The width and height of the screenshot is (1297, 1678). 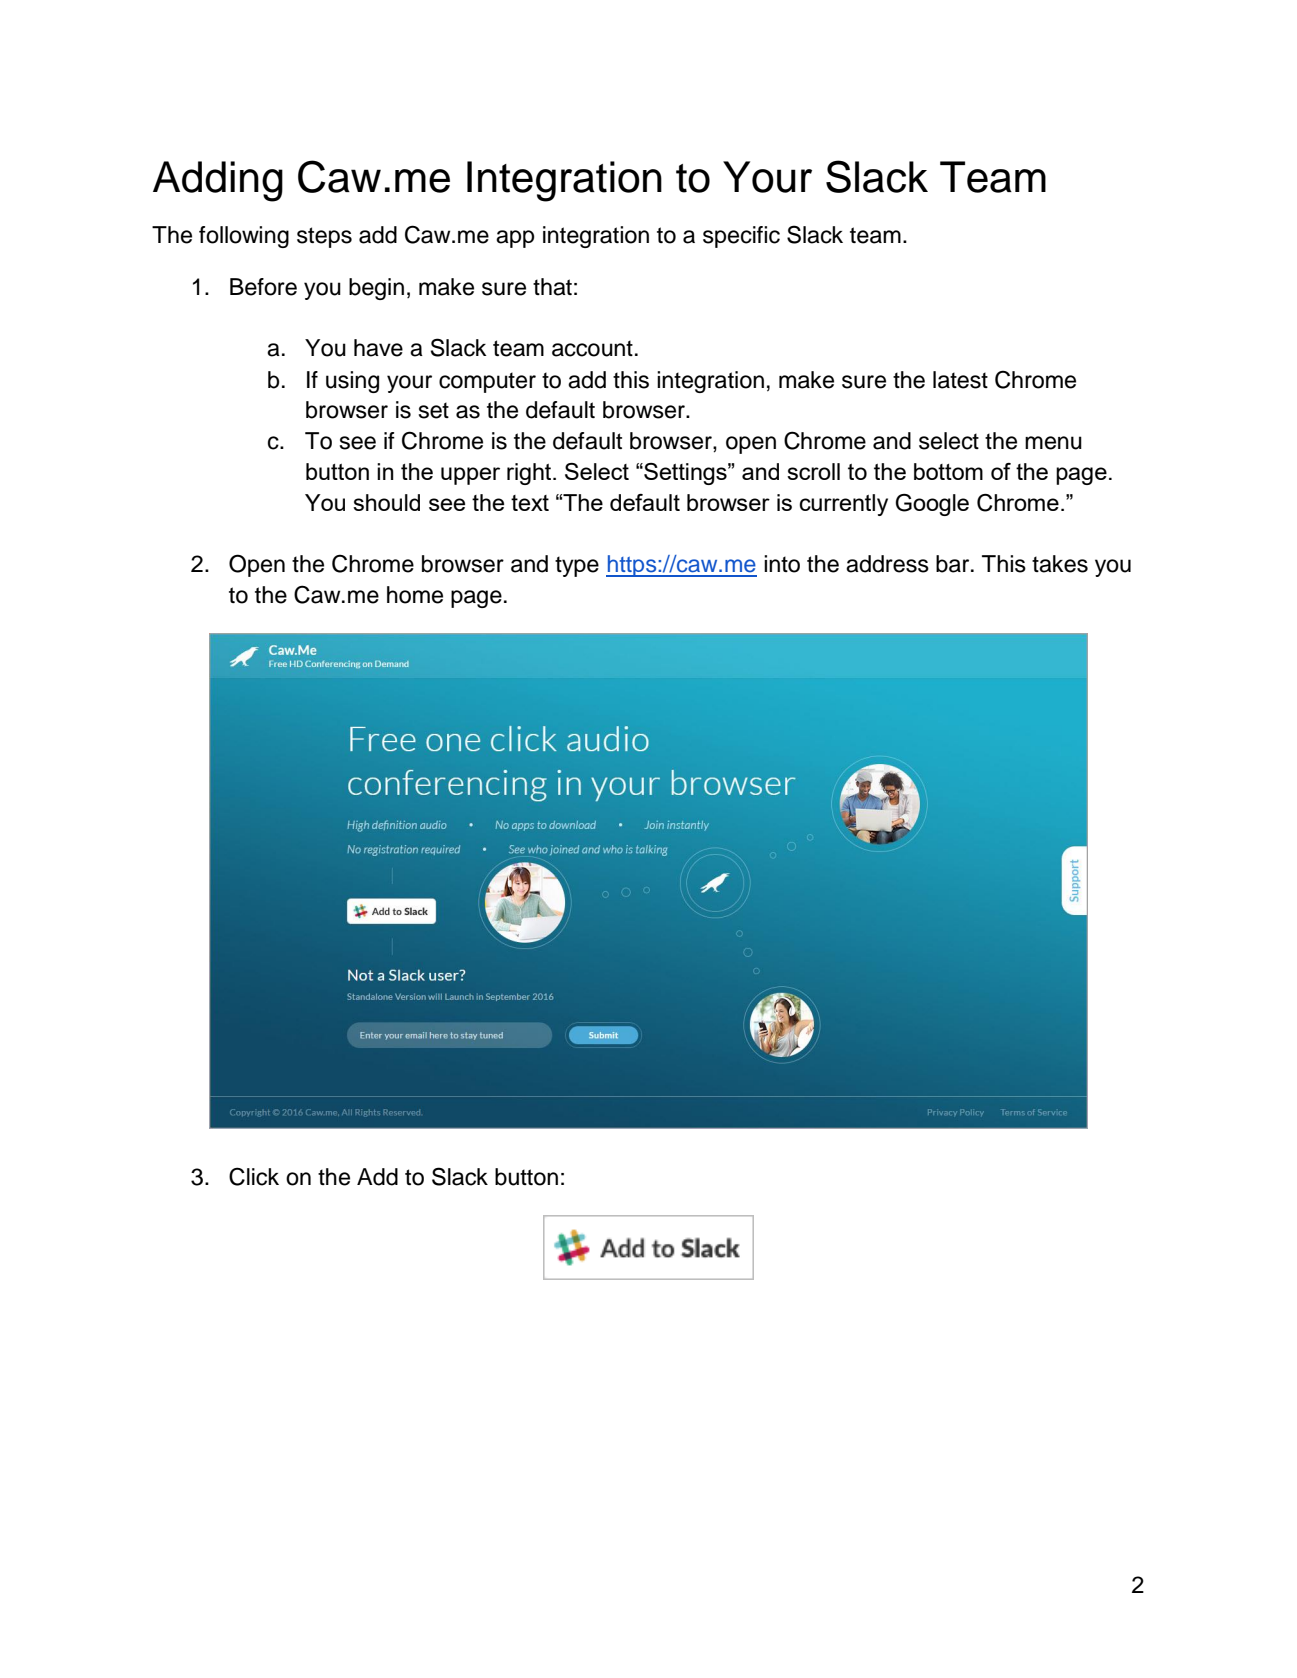 What do you see at coordinates (741, 237) in the screenshot?
I see `specific` at bounding box center [741, 237].
